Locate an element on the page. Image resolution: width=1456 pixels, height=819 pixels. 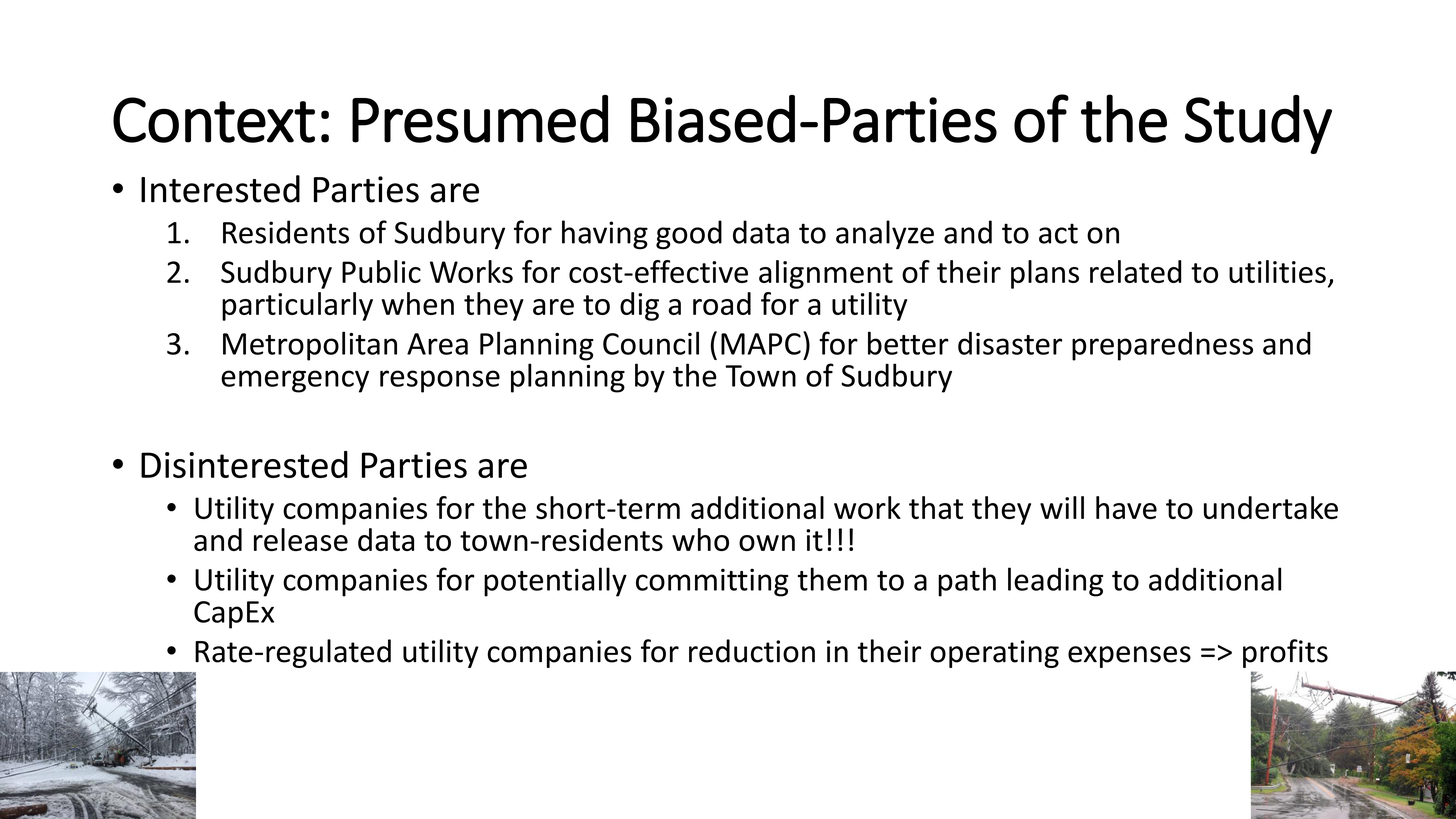
Presumed is located at coordinates (480, 119).
